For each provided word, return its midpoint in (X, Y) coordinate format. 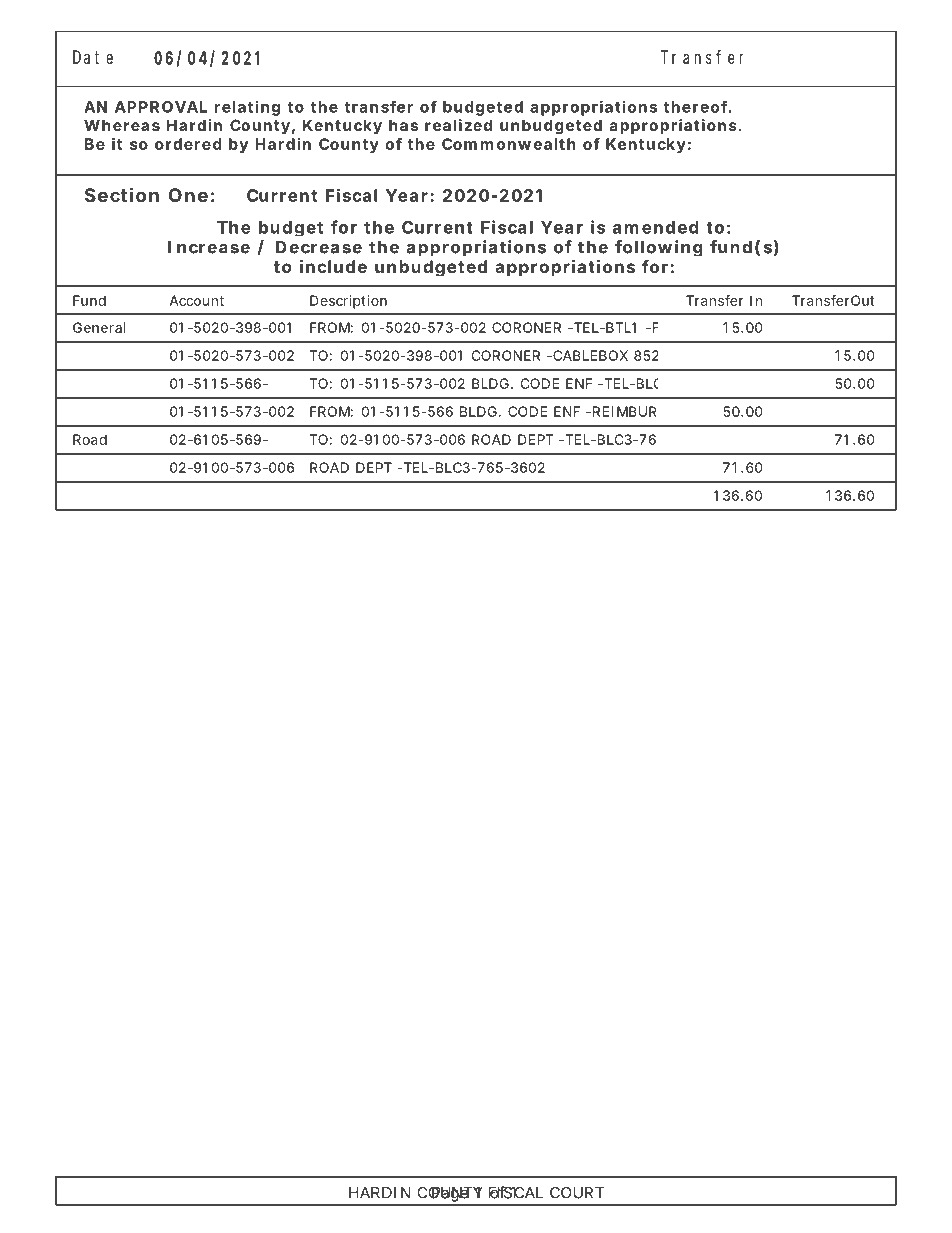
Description (348, 302)
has (403, 125)
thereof (695, 106)
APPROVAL (161, 107)
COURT (577, 1193)
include (333, 266)
